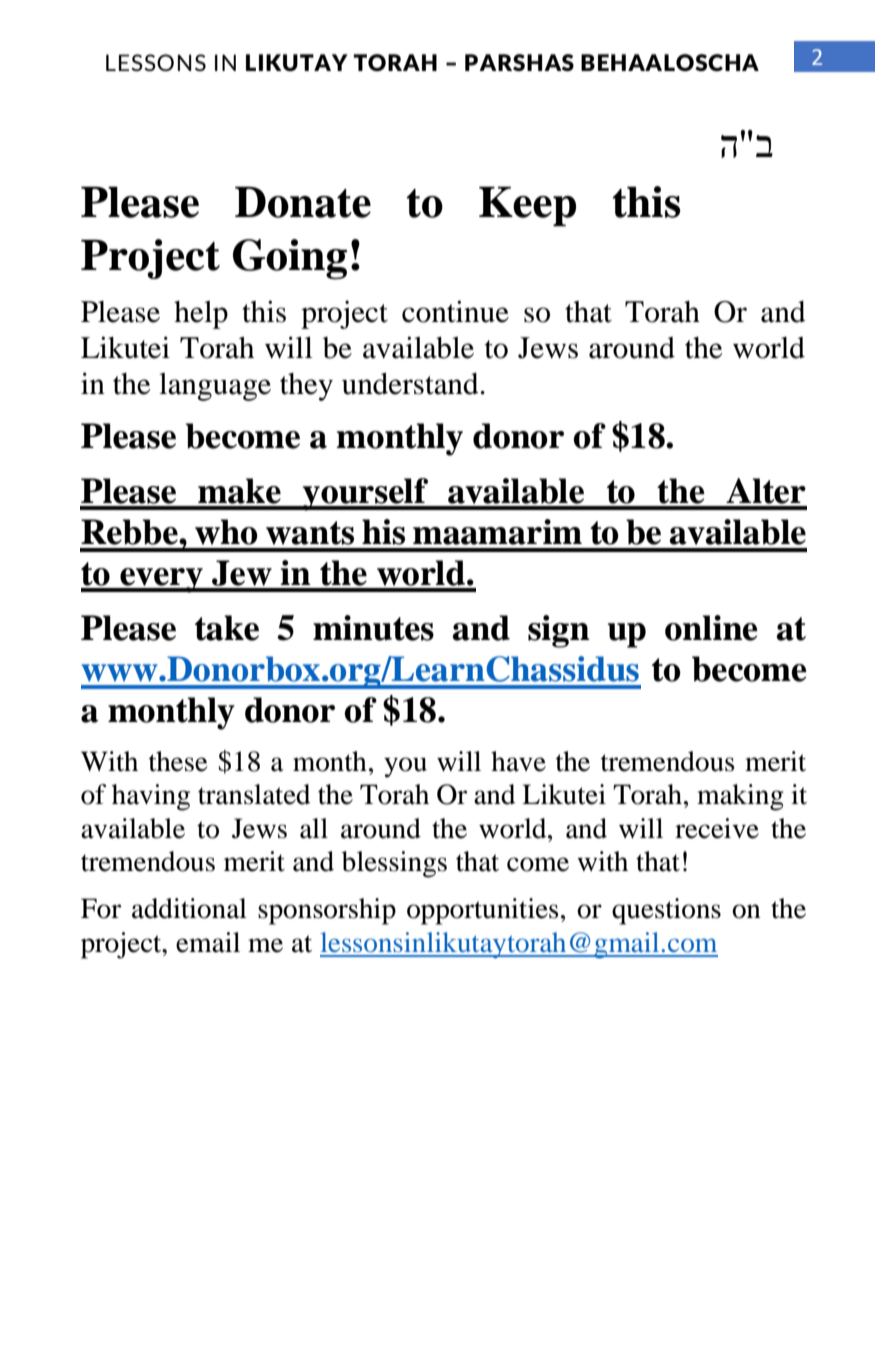  Describe the element at coordinates (303, 202) in the screenshot. I see `Donate` at that location.
